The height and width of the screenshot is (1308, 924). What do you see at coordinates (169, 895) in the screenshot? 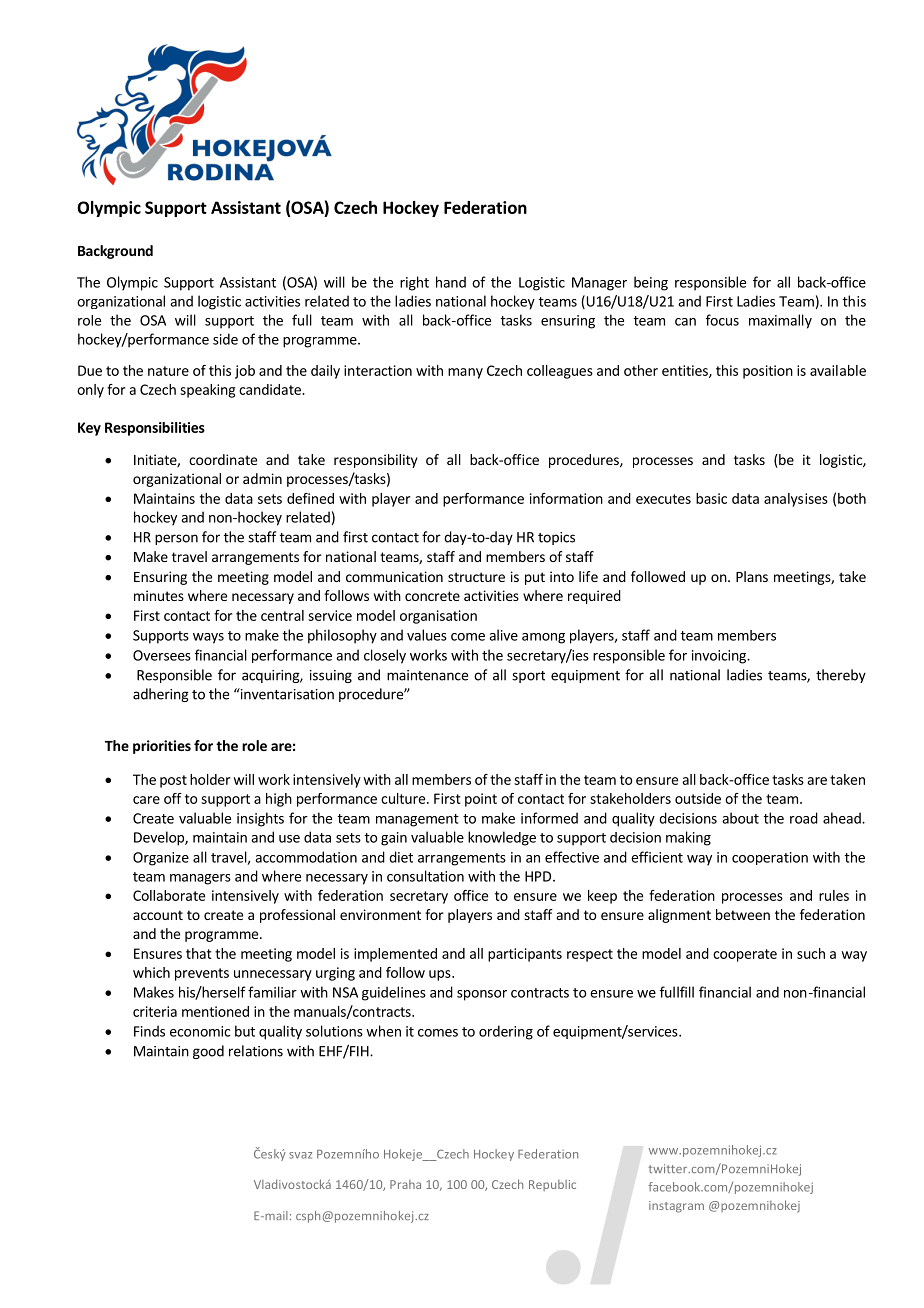
I see `Collaborate` at bounding box center [169, 895].
